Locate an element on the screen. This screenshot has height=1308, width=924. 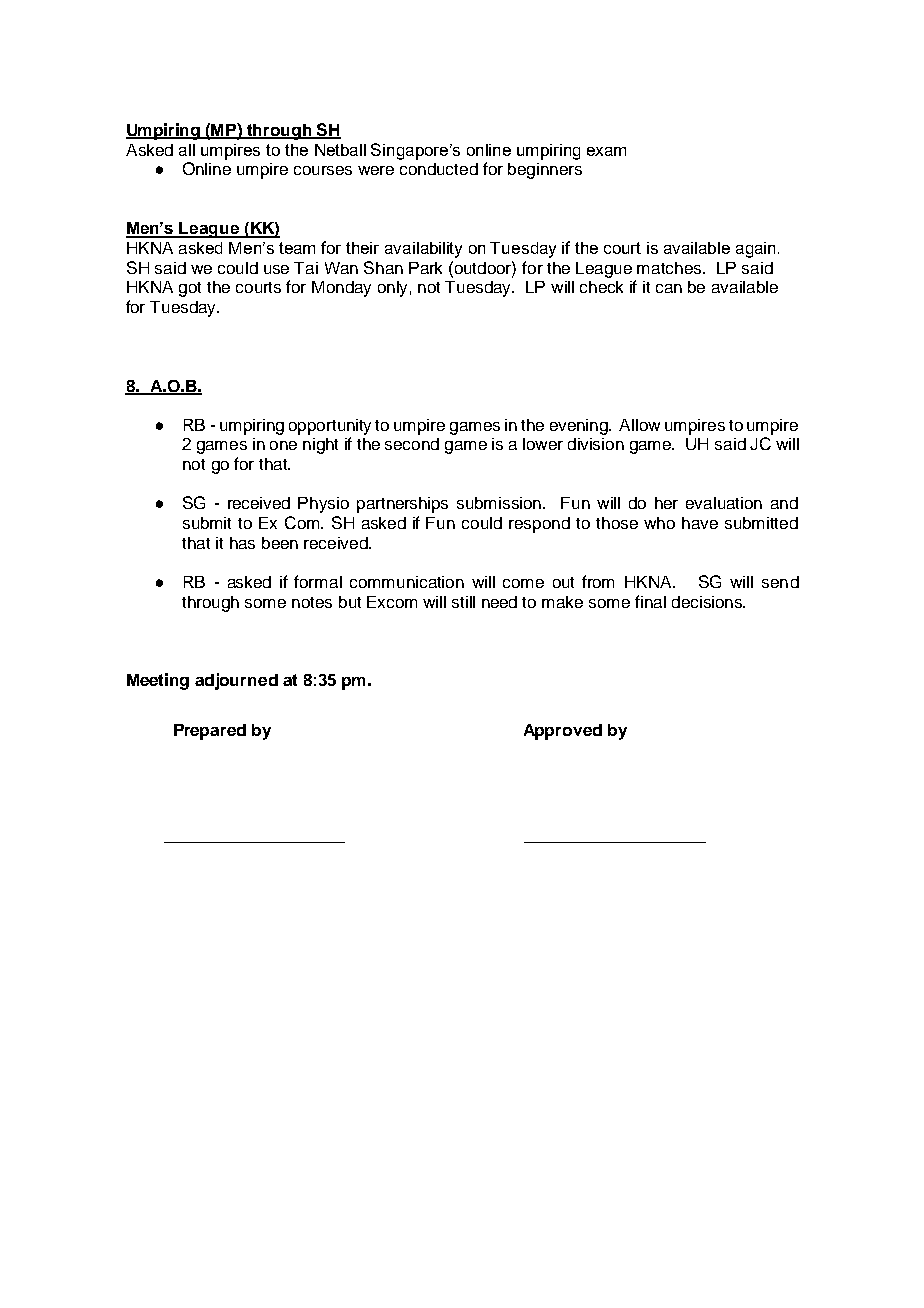
got is located at coordinates (190, 289).
